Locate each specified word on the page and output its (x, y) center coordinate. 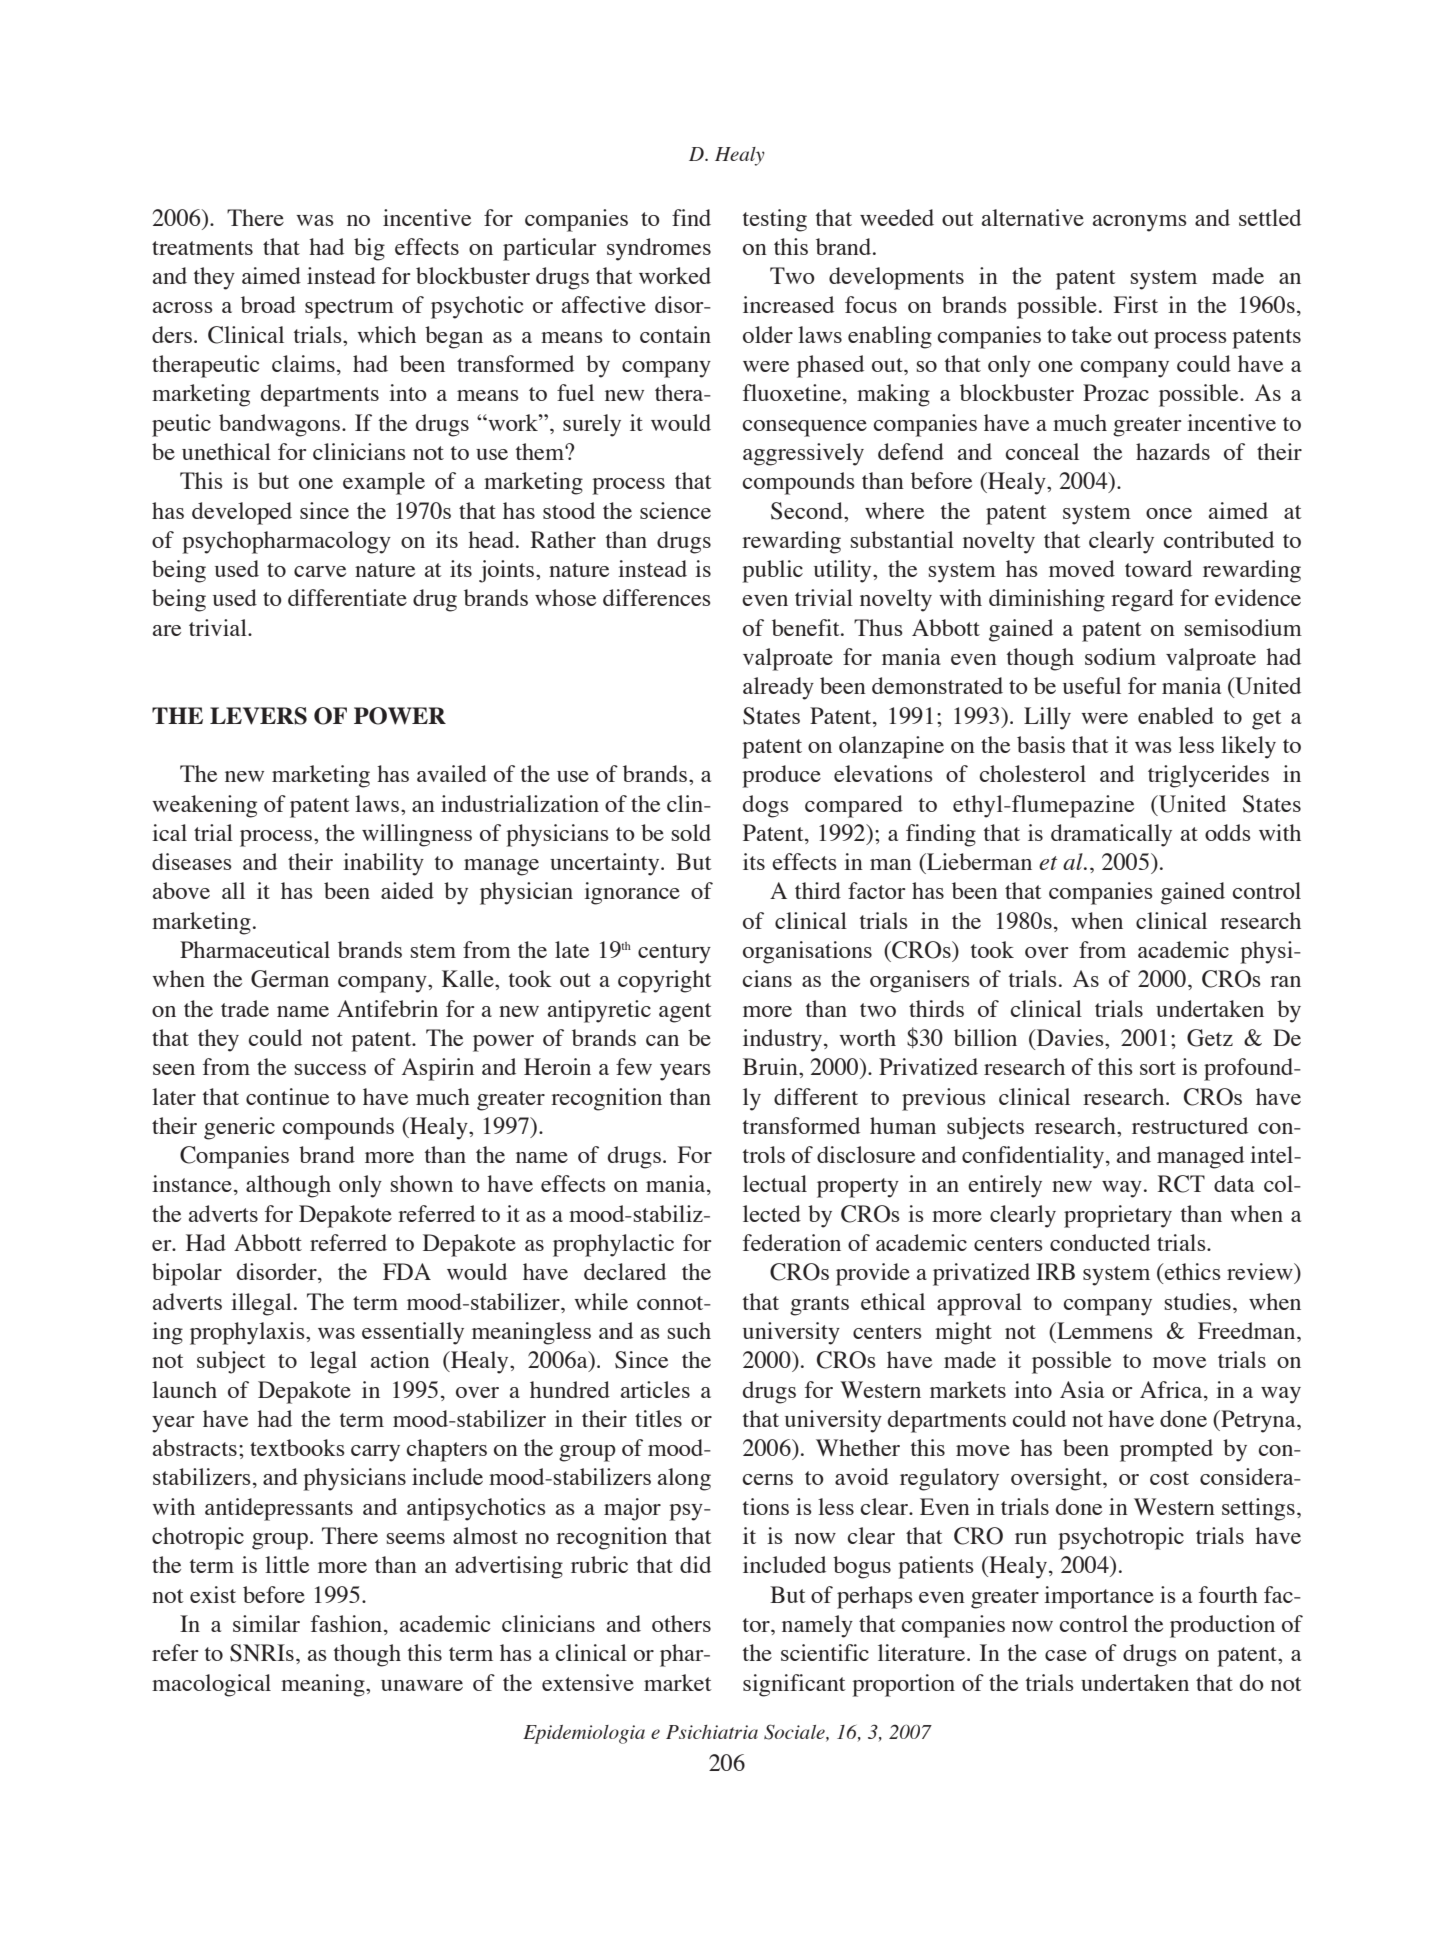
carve (320, 571)
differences (657, 597)
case (1066, 1655)
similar (266, 1623)
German (290, 979)
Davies (1070, 1037)
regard (1142, 600)
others (681, 1623)
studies (1198, 1301)
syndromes (659, 249)
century (674, 954)
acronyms (1140, 223)
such (689, 1330)
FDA (407, 1271)
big (369, 249)
